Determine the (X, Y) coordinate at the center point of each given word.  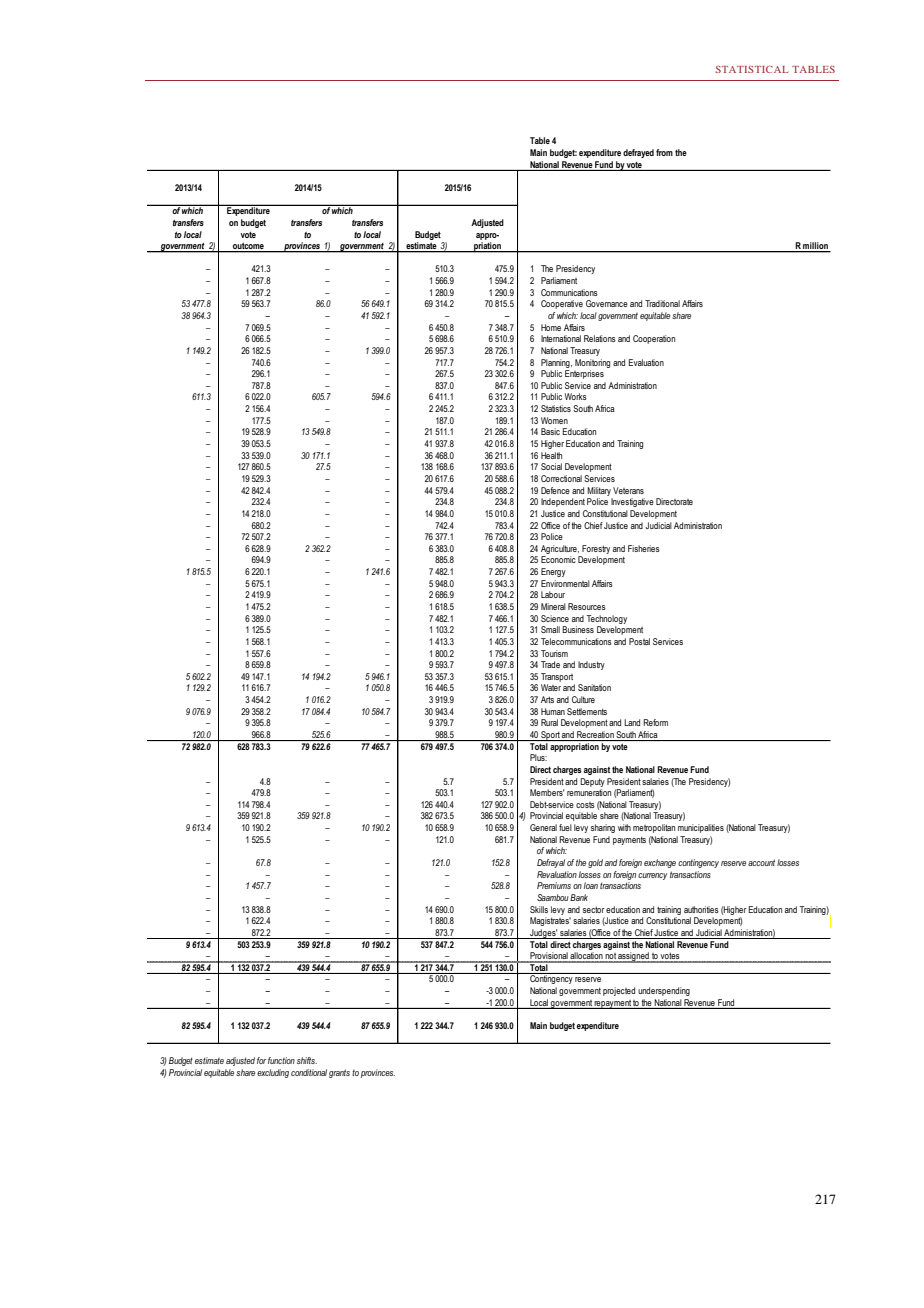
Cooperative (562, 304)
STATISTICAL (751, 69)
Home (551, 327)
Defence (555, 490)
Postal (639, 641)
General (543, 827)
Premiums (554, 885)
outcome (248, 247)
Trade (550, 664)
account (761, 862)
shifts (307, 1060)
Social (551, 466)
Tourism (554, 653)
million (816, 247)
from (664, 152)
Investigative (632, 502)
